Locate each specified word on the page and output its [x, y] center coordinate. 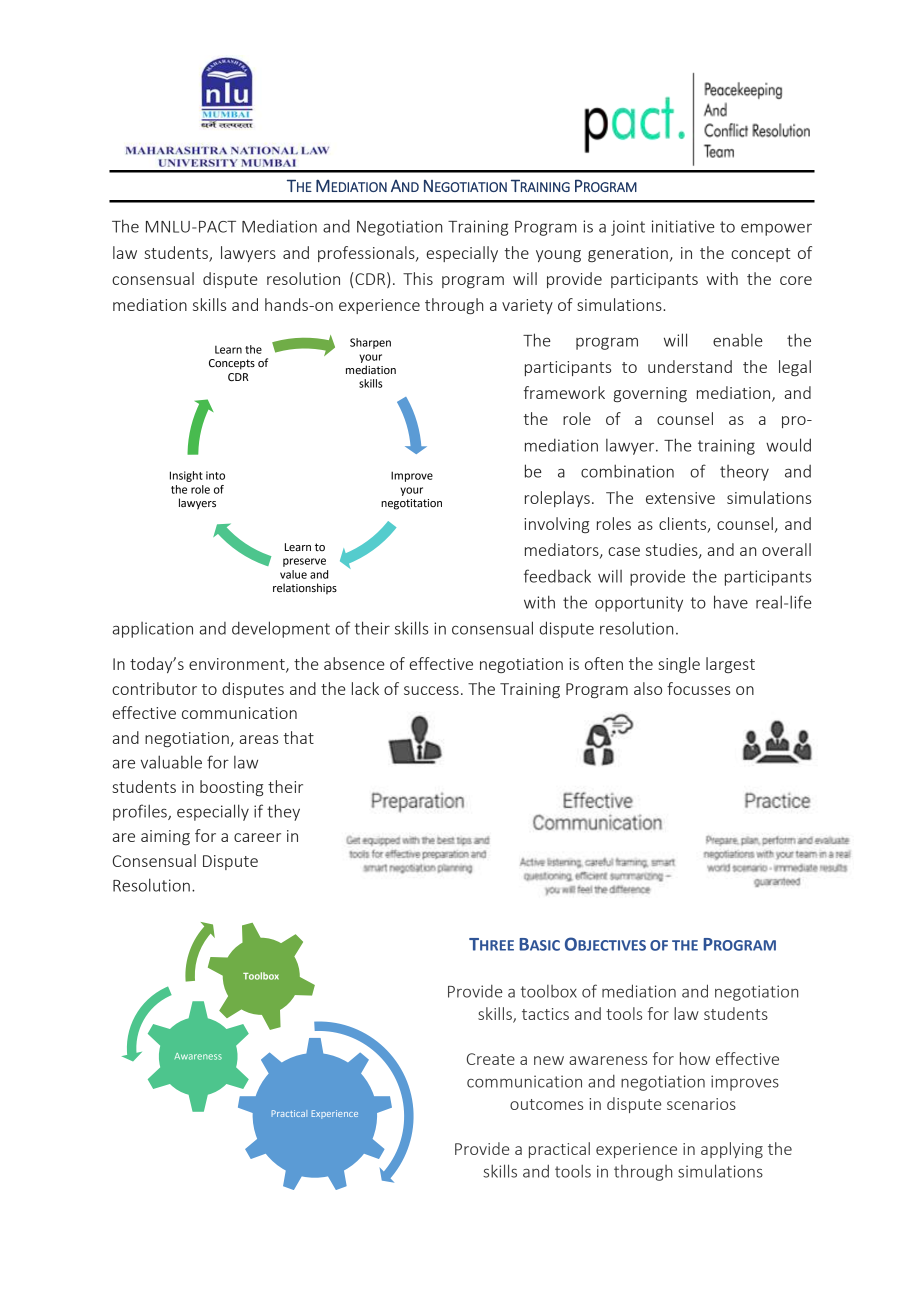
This [418, 278]
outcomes [546, 1104]
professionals [367, 254]
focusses [698, 688]
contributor [154, 688]
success [431, 690]
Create [491, 1059]
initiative [683, 226]
